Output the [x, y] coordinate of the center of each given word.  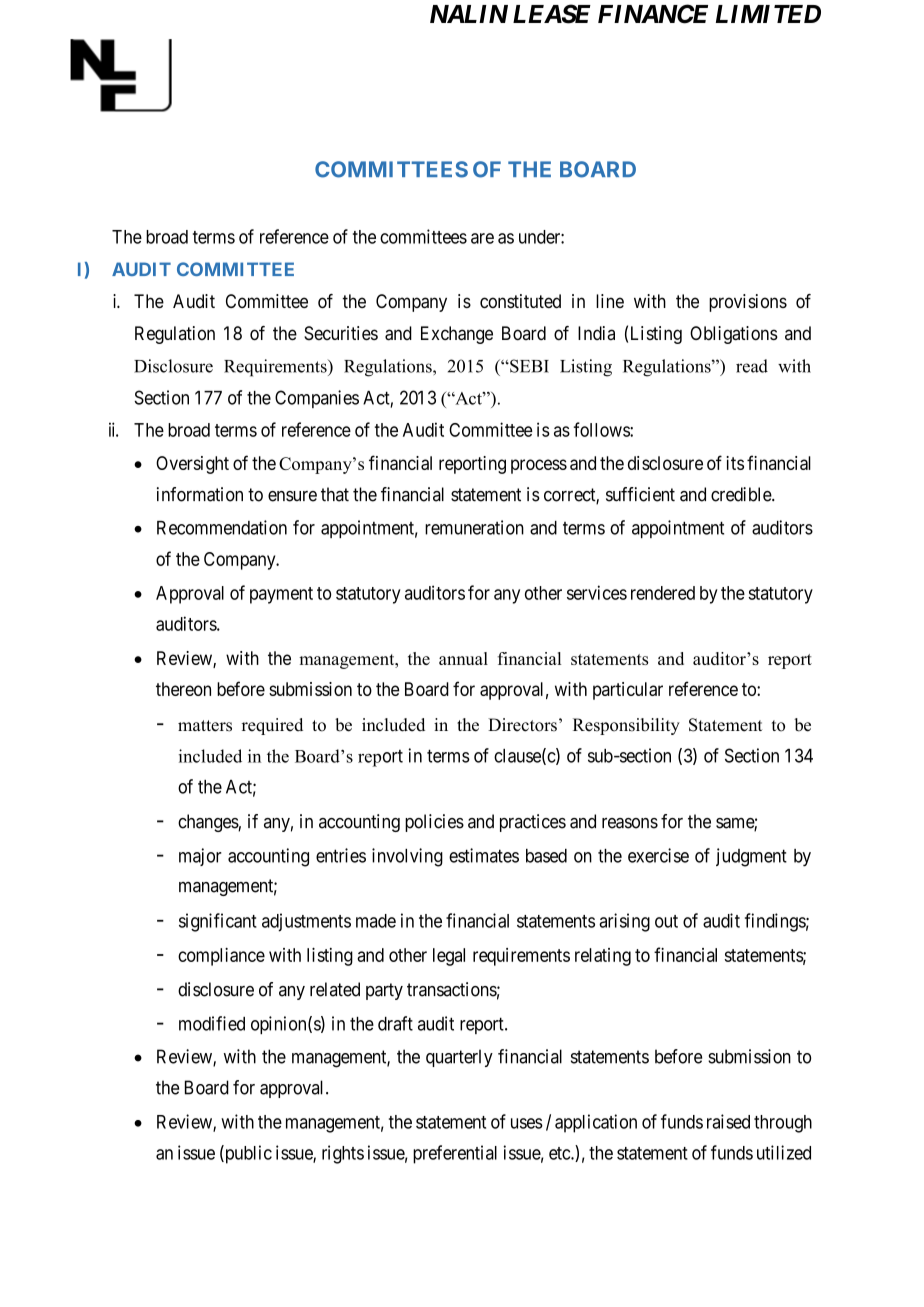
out [666, 921]
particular [628, 691]
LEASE [552, 14]
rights [343, 1154]
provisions [748, 303]
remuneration [474, 527]
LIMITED [768, 14]
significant [218, 922]
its [735, 463]
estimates [484, 855]
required [272, 726]
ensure [292, 496]
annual [463, 658]
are [482, 238]
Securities [341, 333]
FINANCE [653, 14]
